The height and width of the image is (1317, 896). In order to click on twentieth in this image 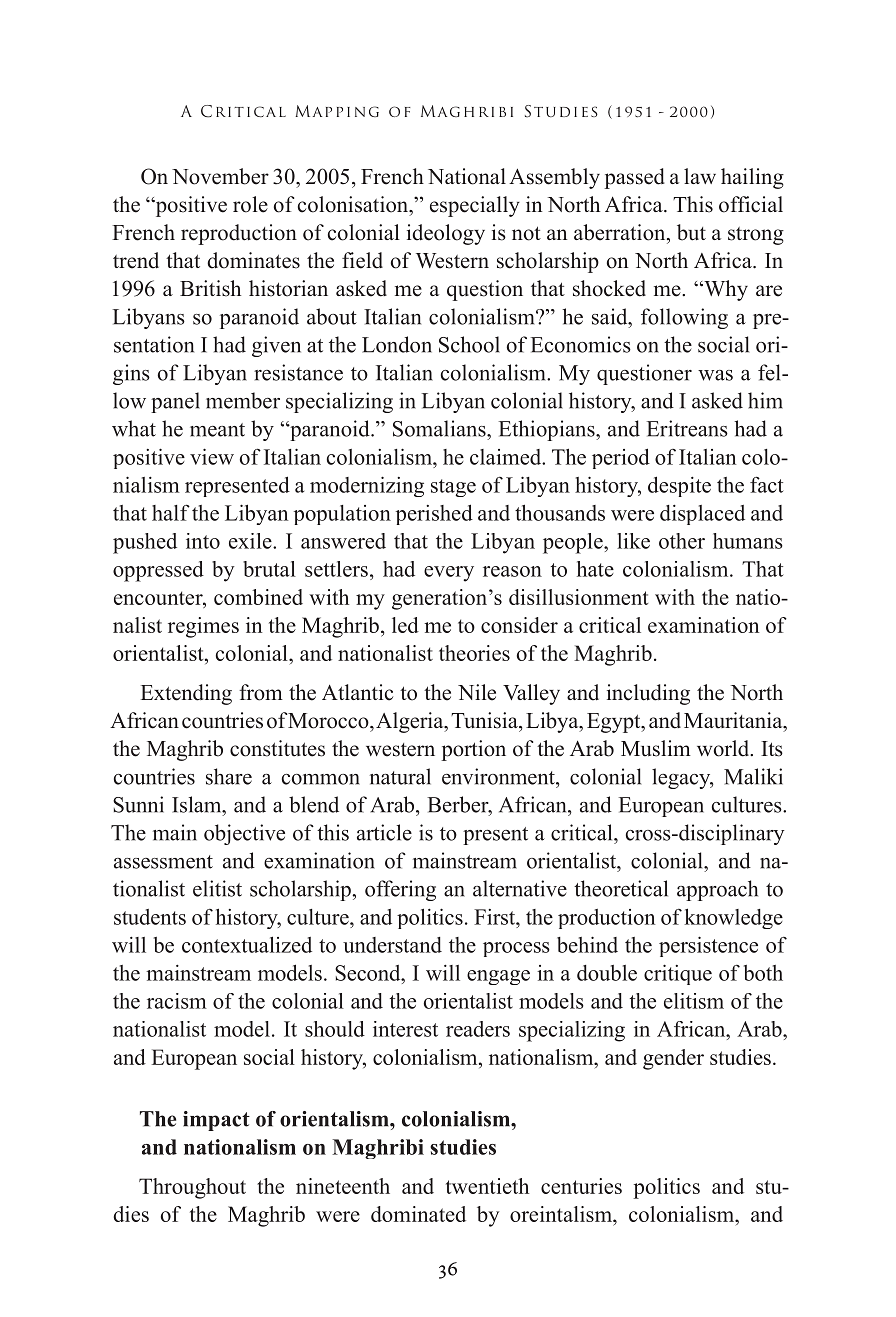, I will do `click(487, 1186)`.
